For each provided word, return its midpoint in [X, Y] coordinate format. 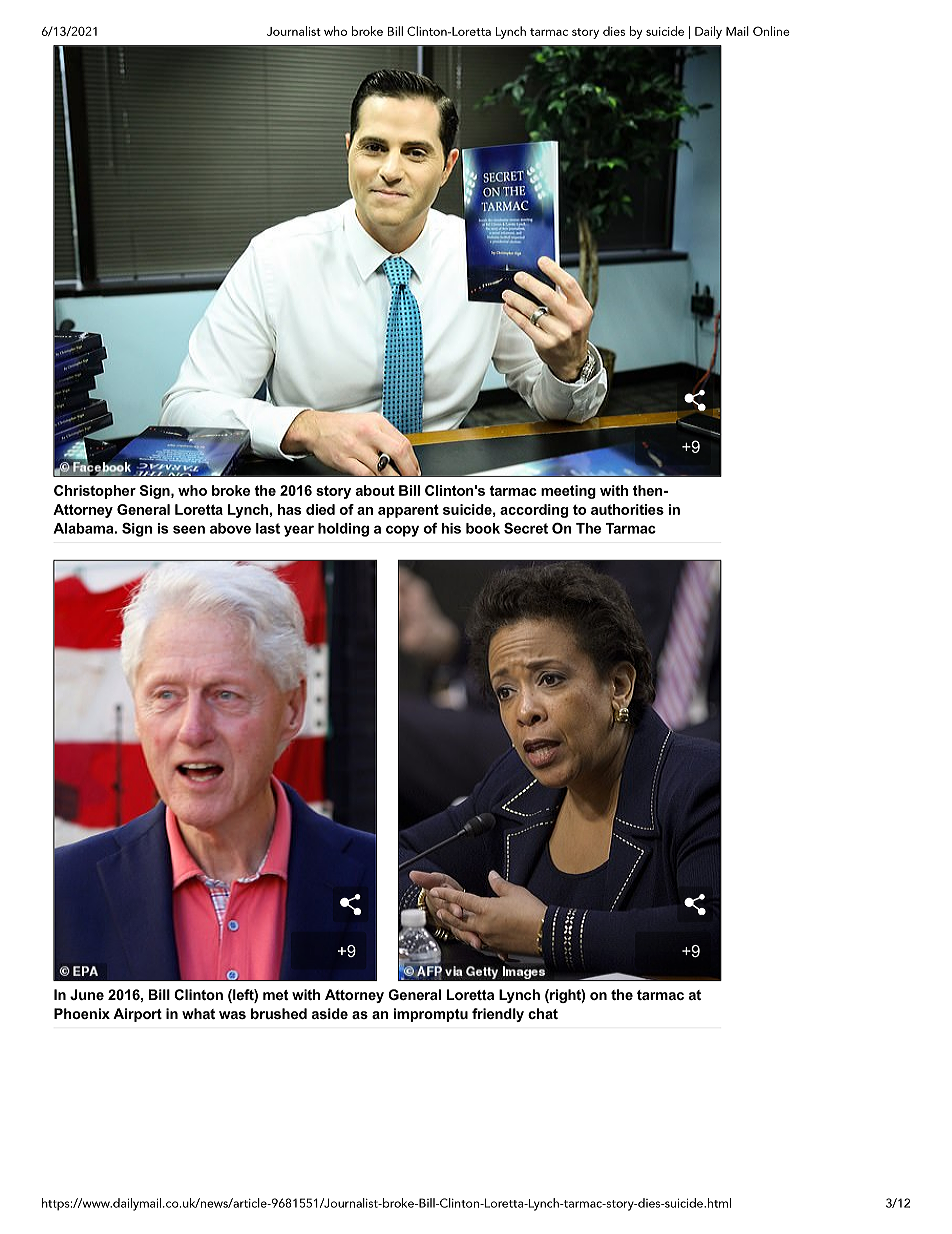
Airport [137, 1015]
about [375, 490]
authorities [627, 509]
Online [771, 31]
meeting [568, 492]
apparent [408, 511]
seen [189, 529]
